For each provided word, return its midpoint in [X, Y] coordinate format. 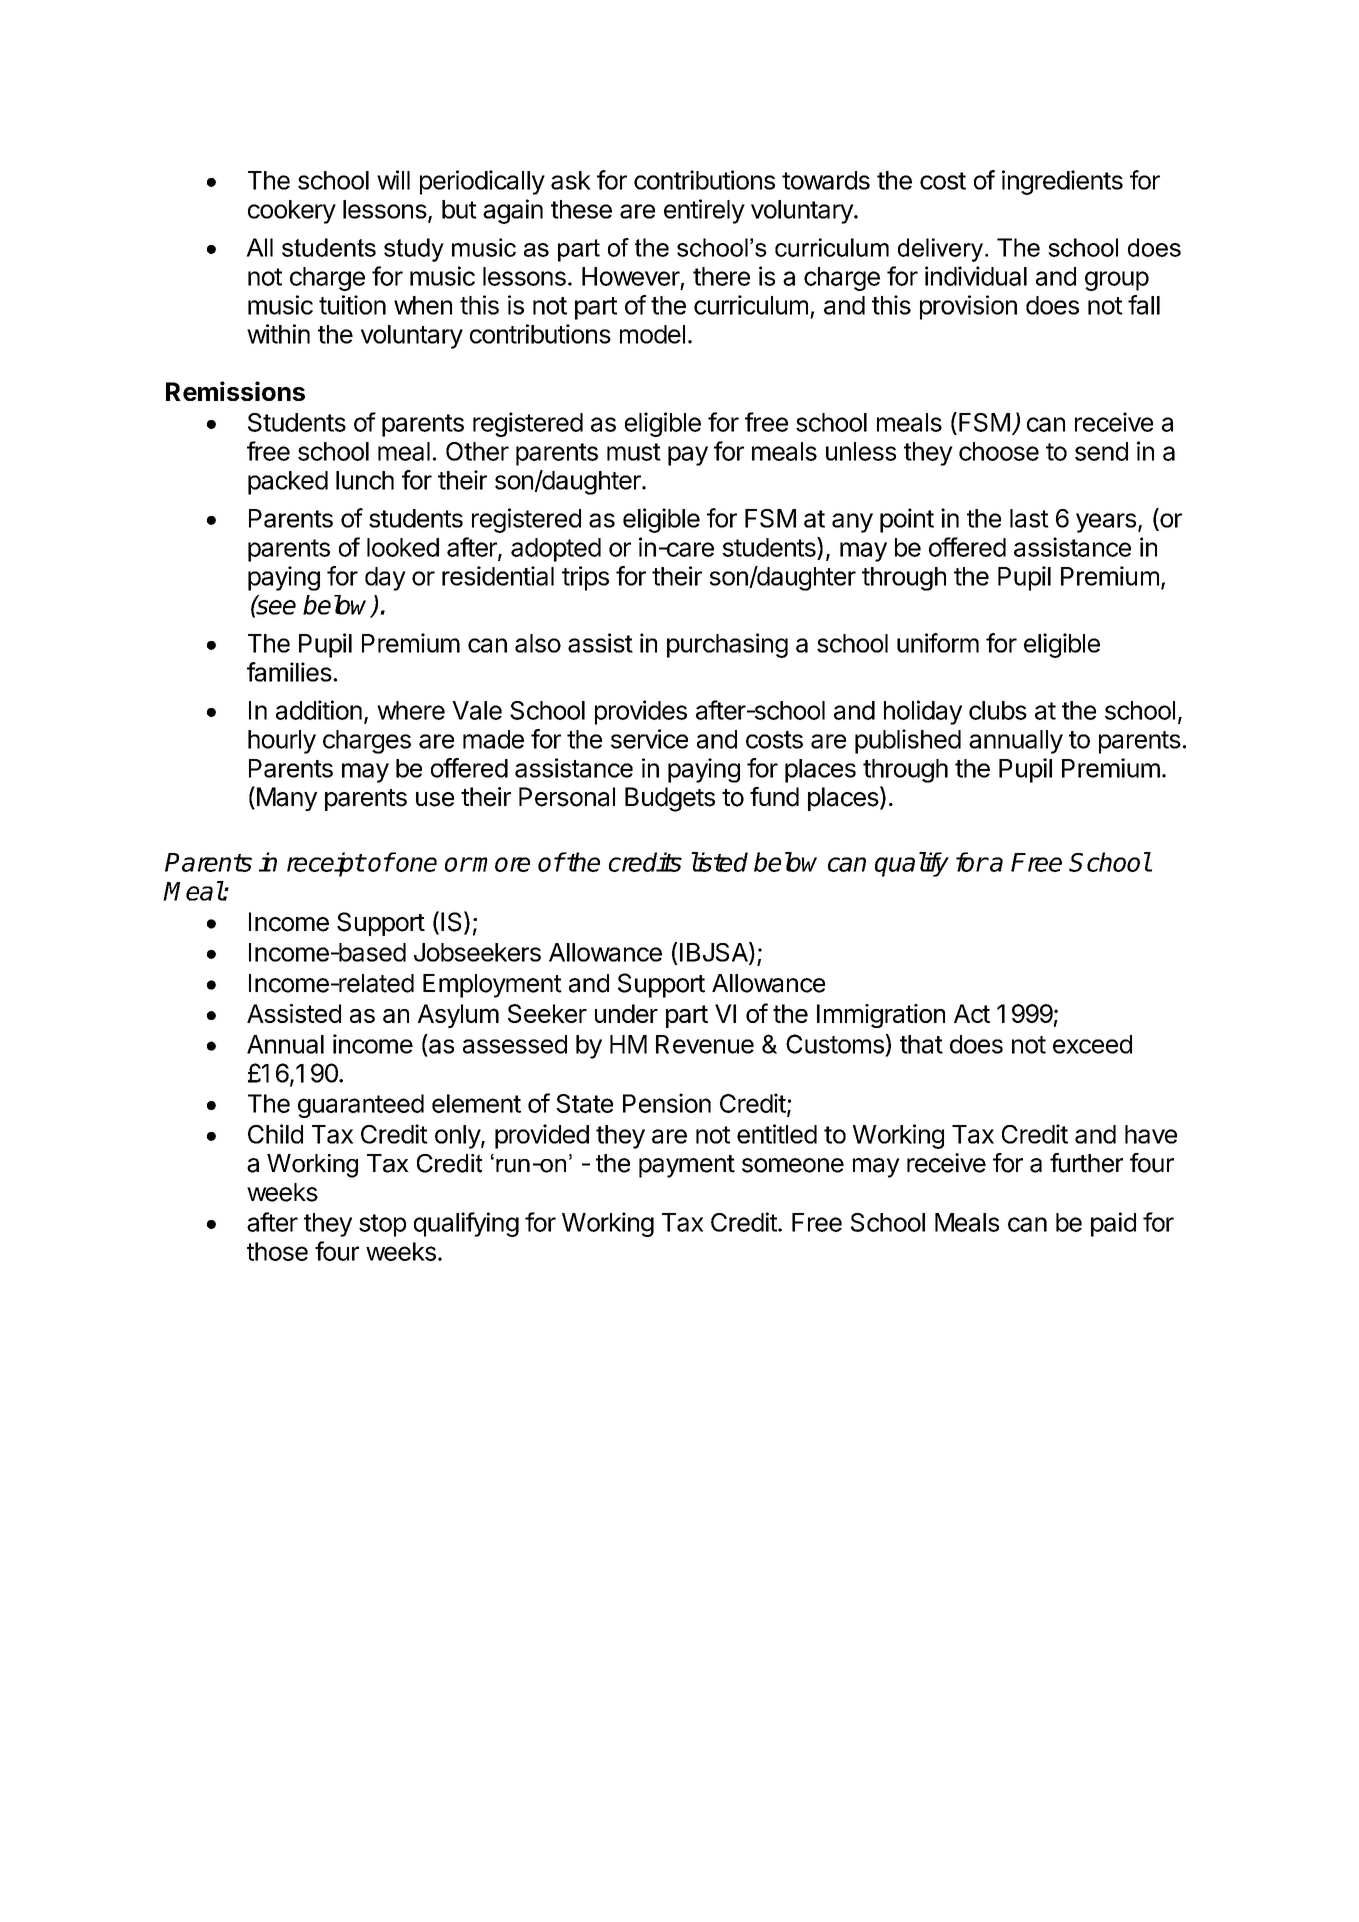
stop [382, 1225]
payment [687, 1166]
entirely [704, 211]
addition [319, 710]
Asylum [458, 1016]
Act [972, 1013]
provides [641, 712]
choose [999, 451]
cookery [292, 212]
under [626, 1013]
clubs [998, 710]
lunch [365, 480]
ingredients [1062, 182]
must [634, 452]
